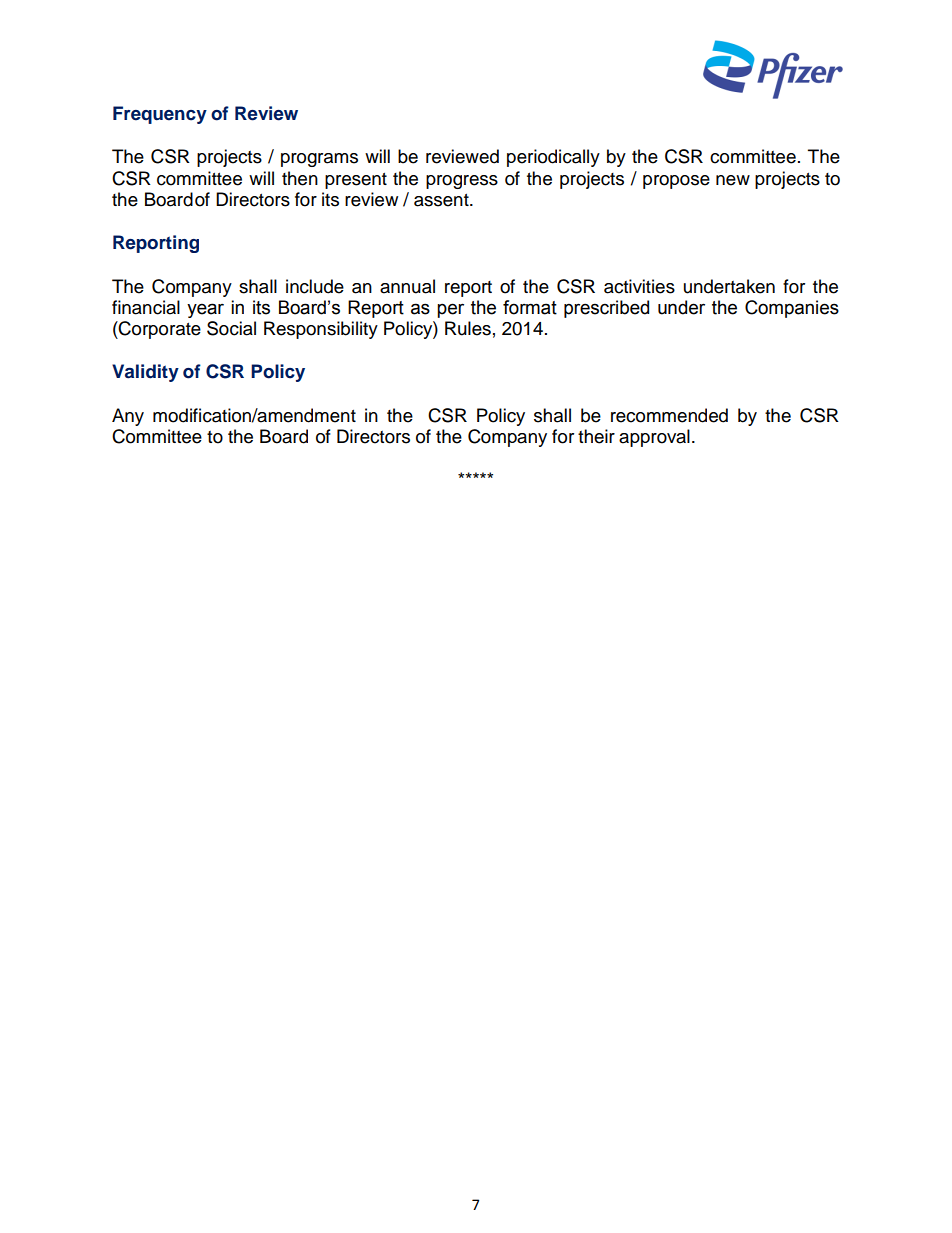 Image resolution: width=952 pixels, height=1233 pixels. What do you see at coordinates (160, 115) in the screenshot?
I see `Frequency` at bounding box center [160, 115].
